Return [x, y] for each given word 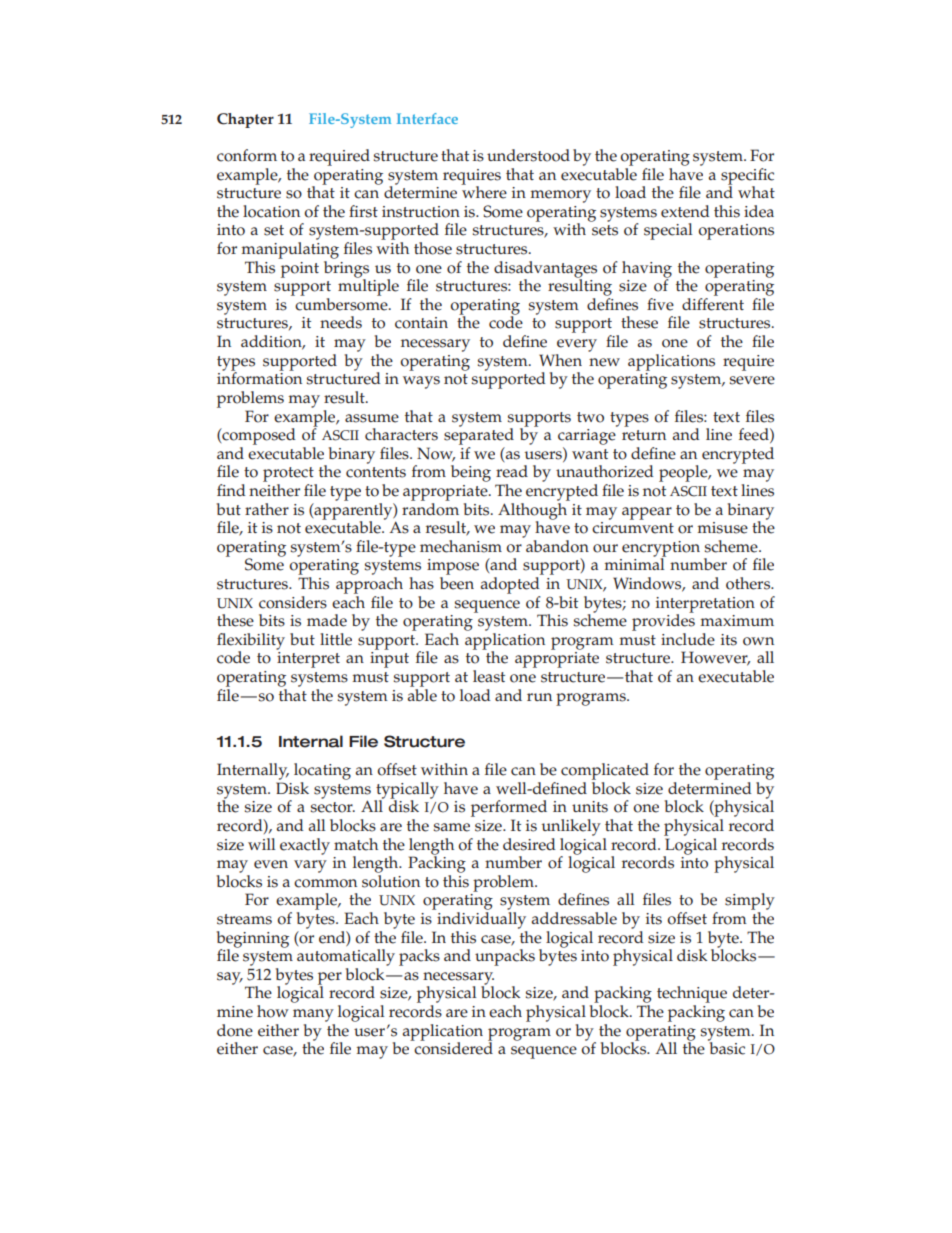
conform [247, 155]
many [313, 1015]
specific [747, 177]
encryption [661, 550]
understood [528, 155]
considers [293, 602]
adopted [510, 585]
